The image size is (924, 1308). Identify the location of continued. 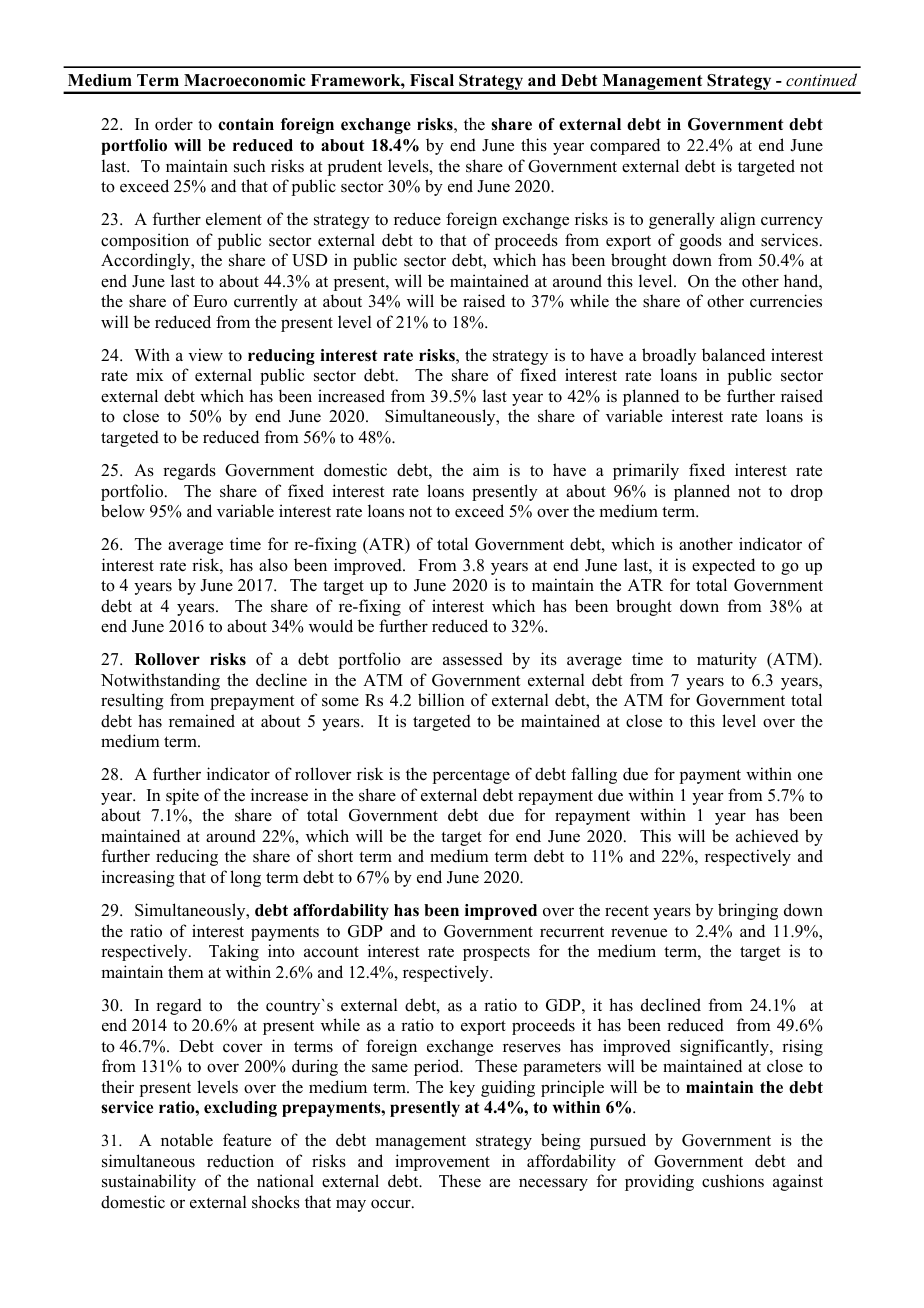
(821, 79).
